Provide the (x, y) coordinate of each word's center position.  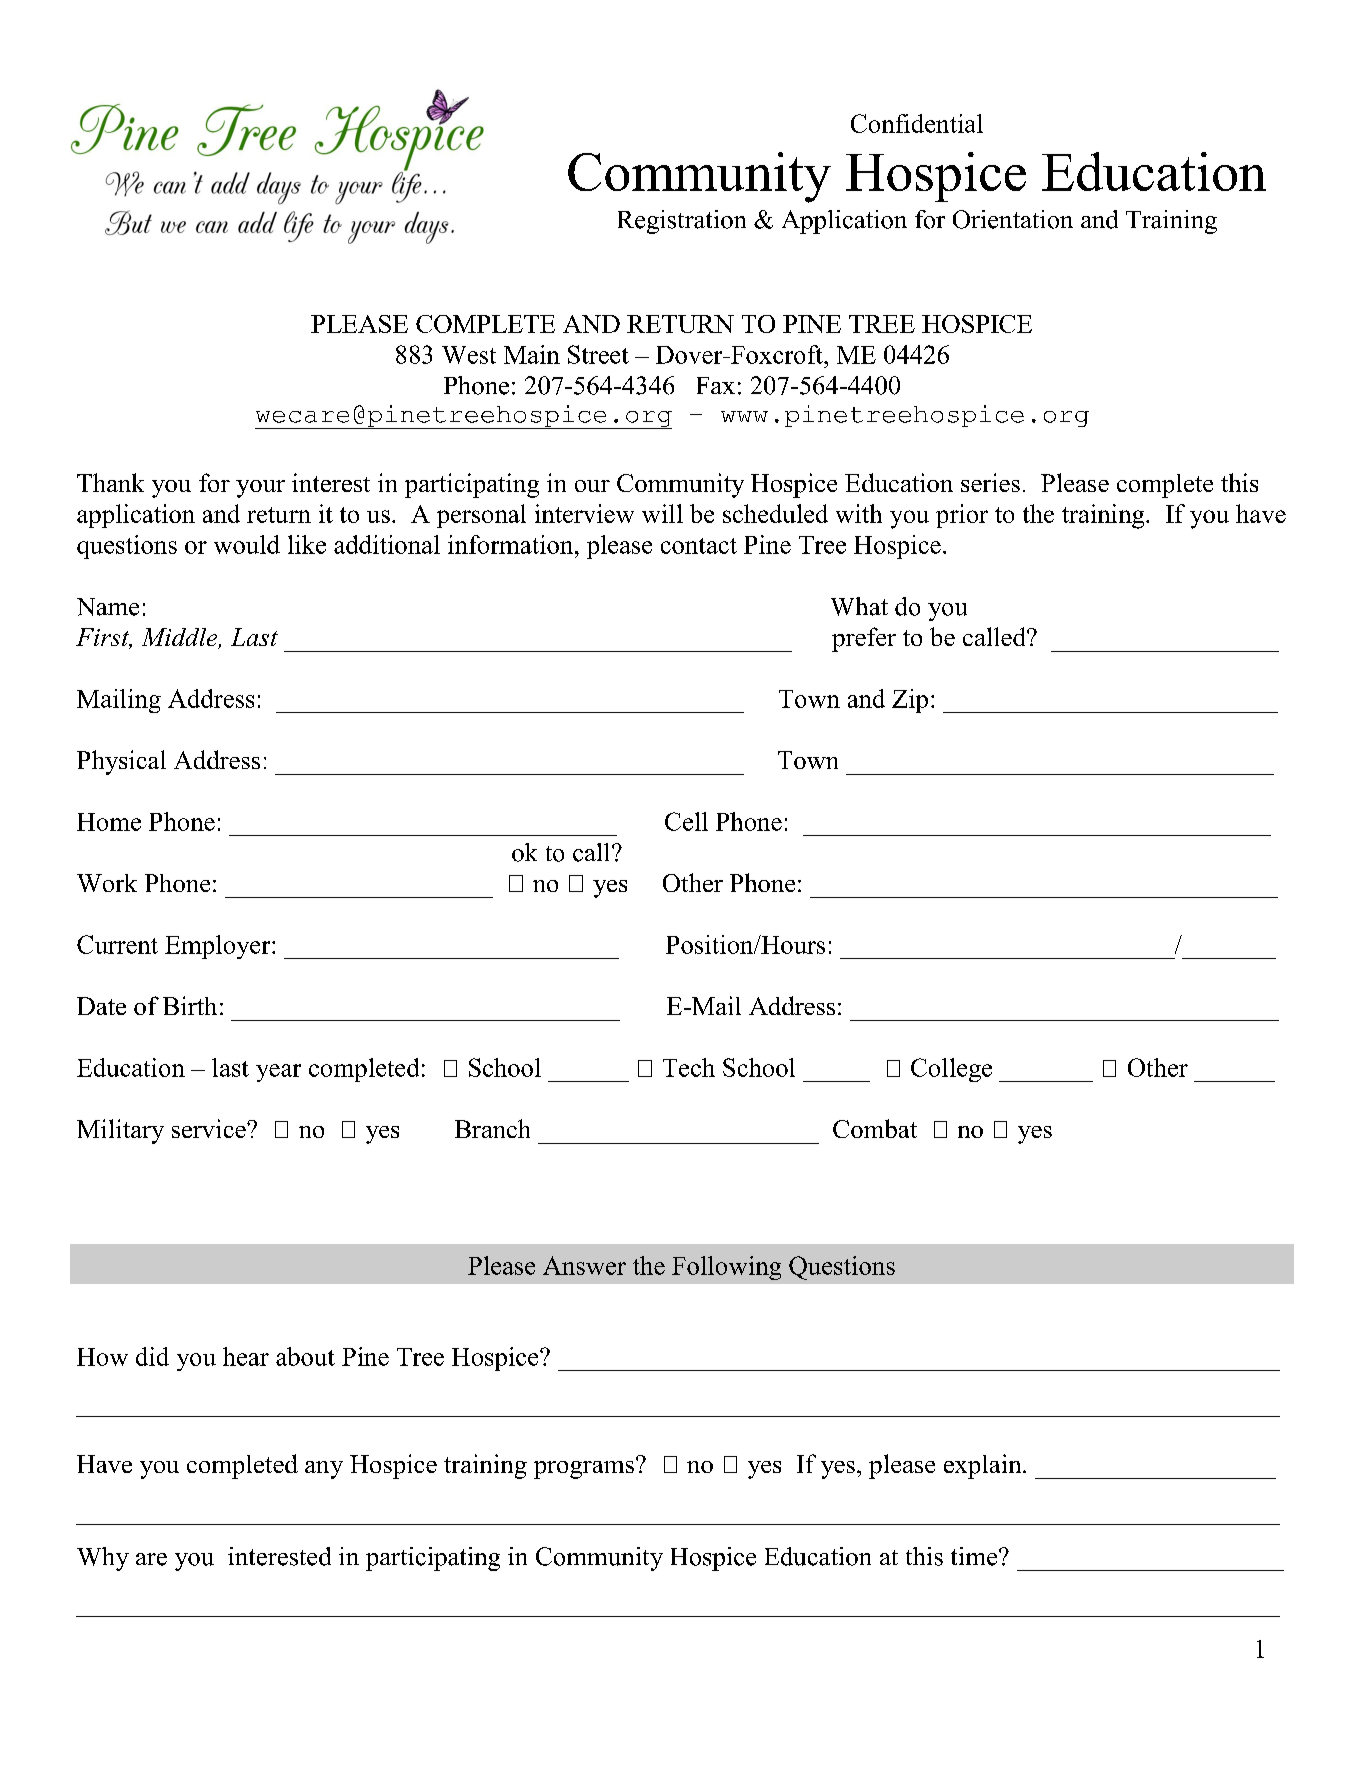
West (469, 355)
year (278, 1073)
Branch (492, 1128)
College (951, 1070)
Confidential (917, 123)
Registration (682, 222)
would (247, 544)
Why (103, 1559)
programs (584, 1470)
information (512, 544)
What (859, 606)
